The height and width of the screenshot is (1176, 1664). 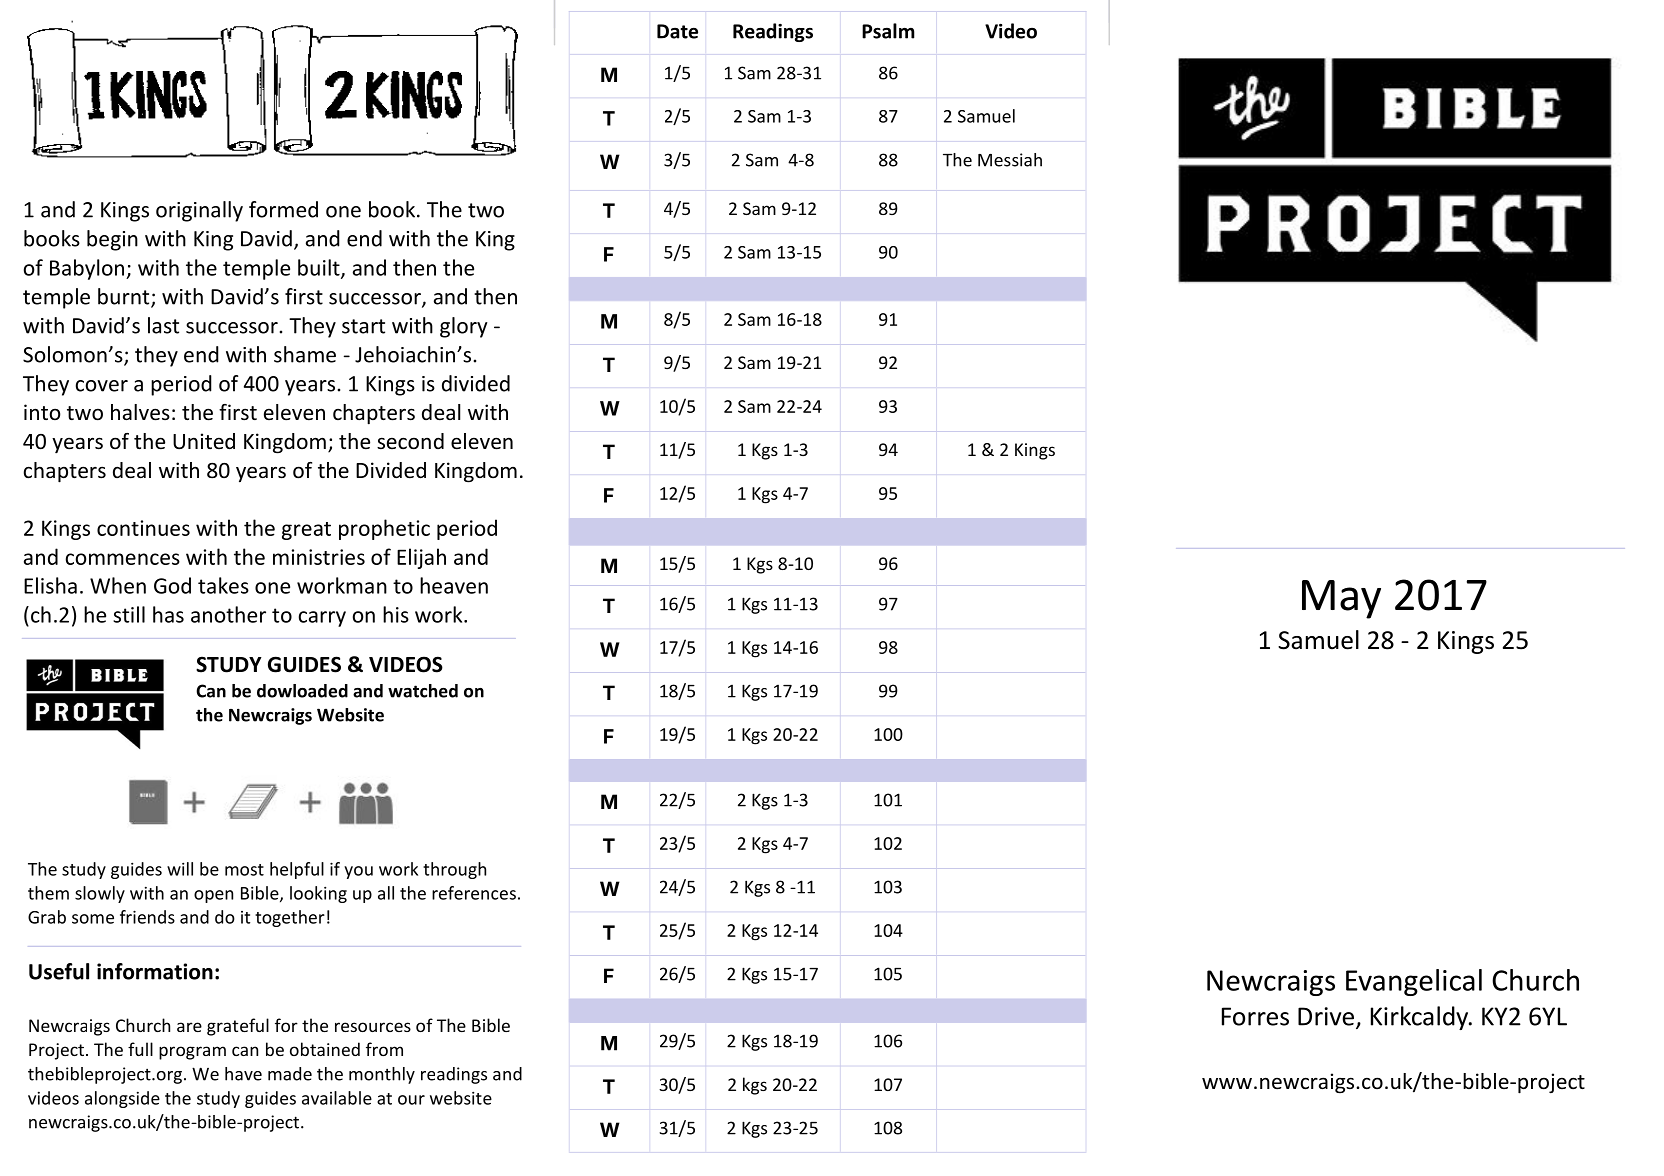 I want to click on monthly, so click(x=382, y=1075).
